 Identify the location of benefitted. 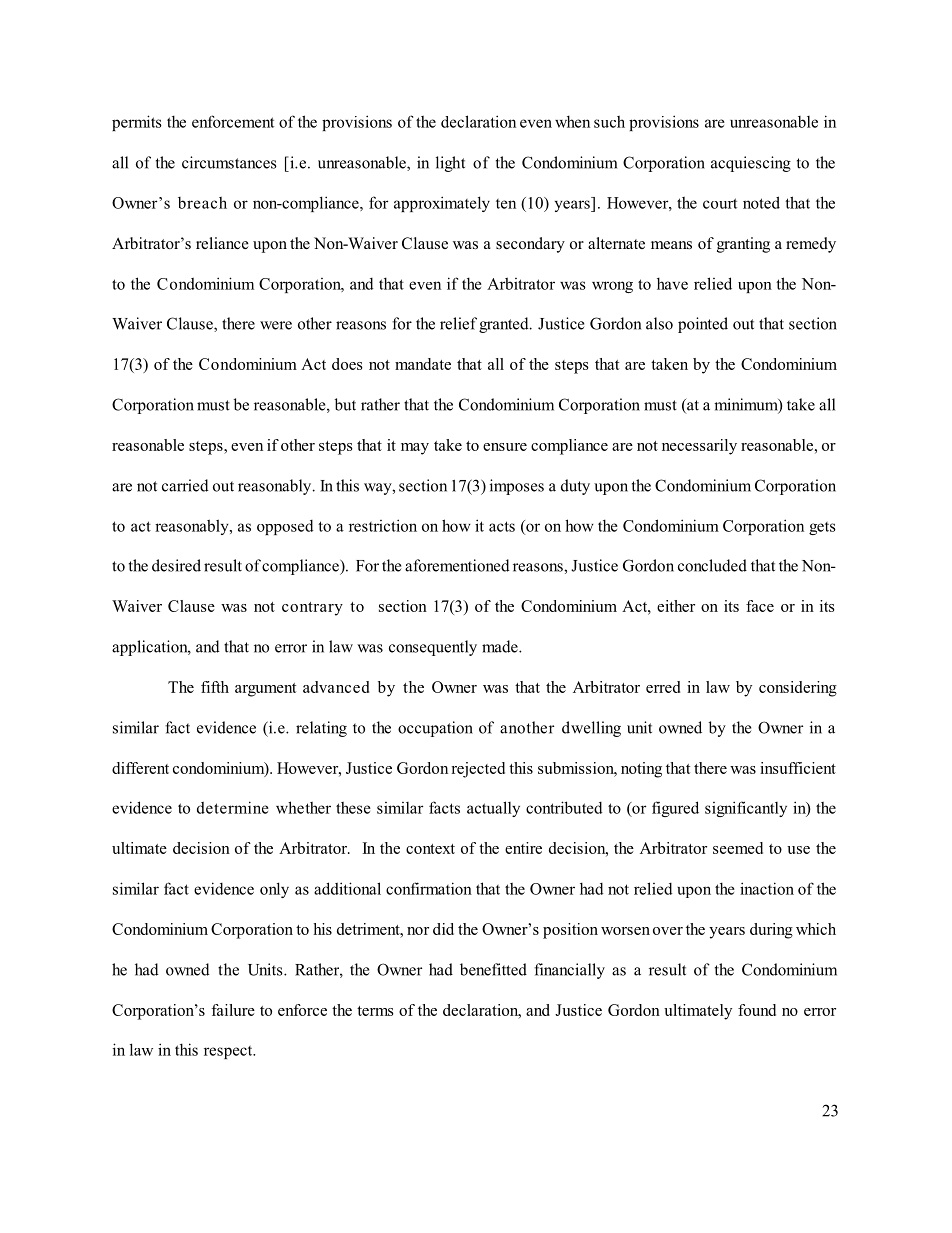
(493, 969).
